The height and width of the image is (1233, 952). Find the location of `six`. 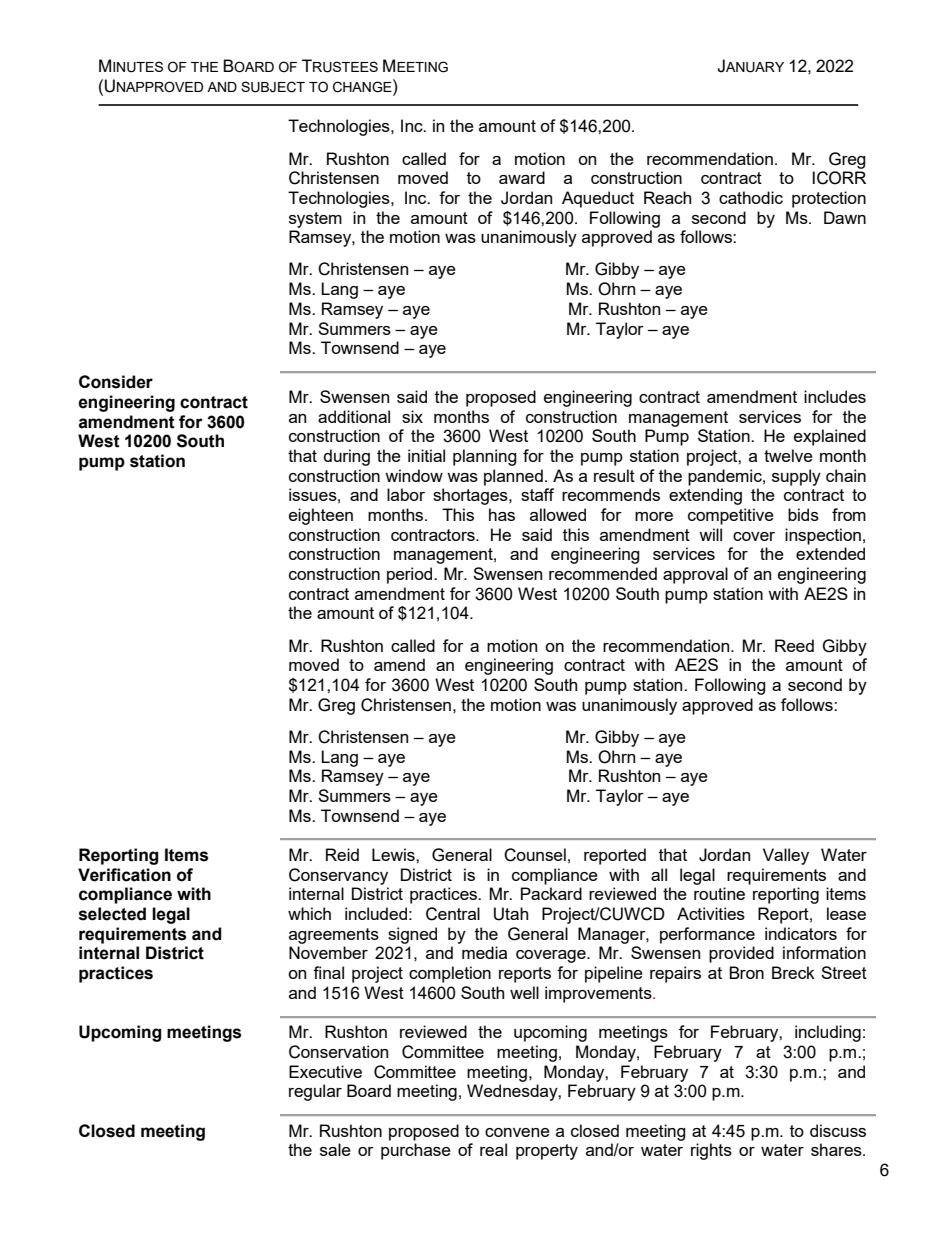

six is located at coordinates (412, 416).
